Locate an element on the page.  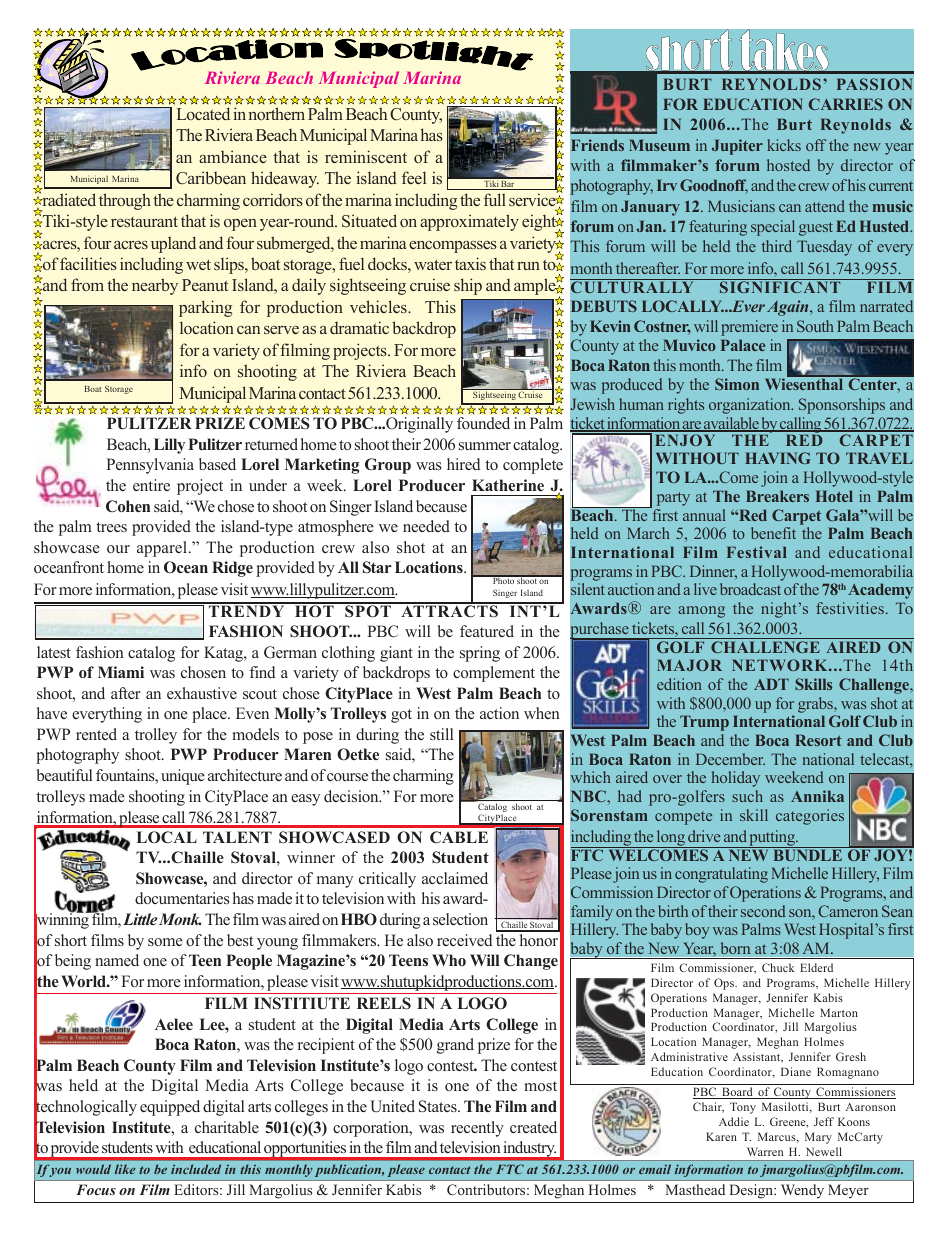
like is located at coordinates (125, 1169).
